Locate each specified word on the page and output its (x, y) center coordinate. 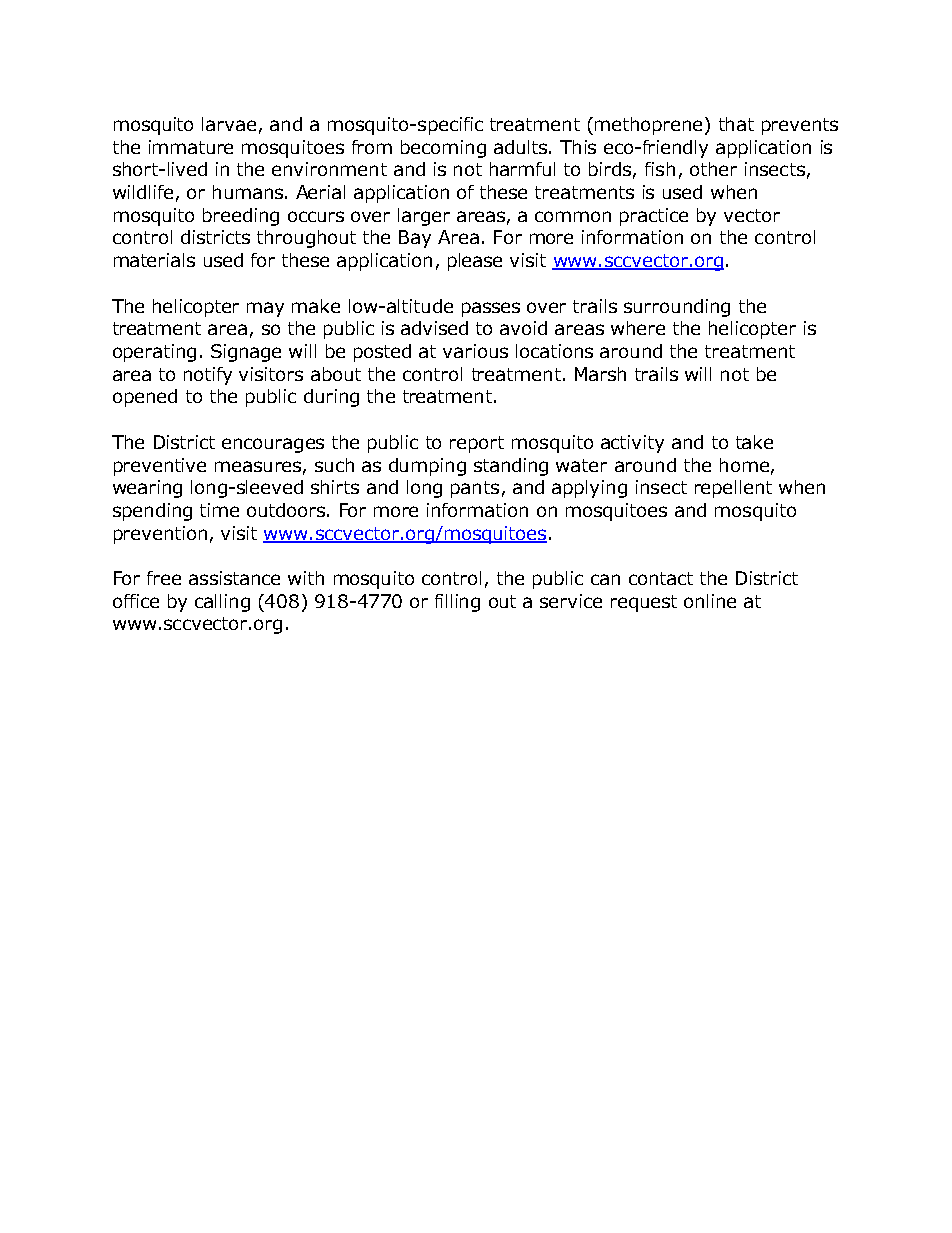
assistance (234, 578)
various (475, 351)
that (736, 124)
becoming (443, 149)
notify (208, 376)
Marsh (600, 374)
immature (191, 147)
